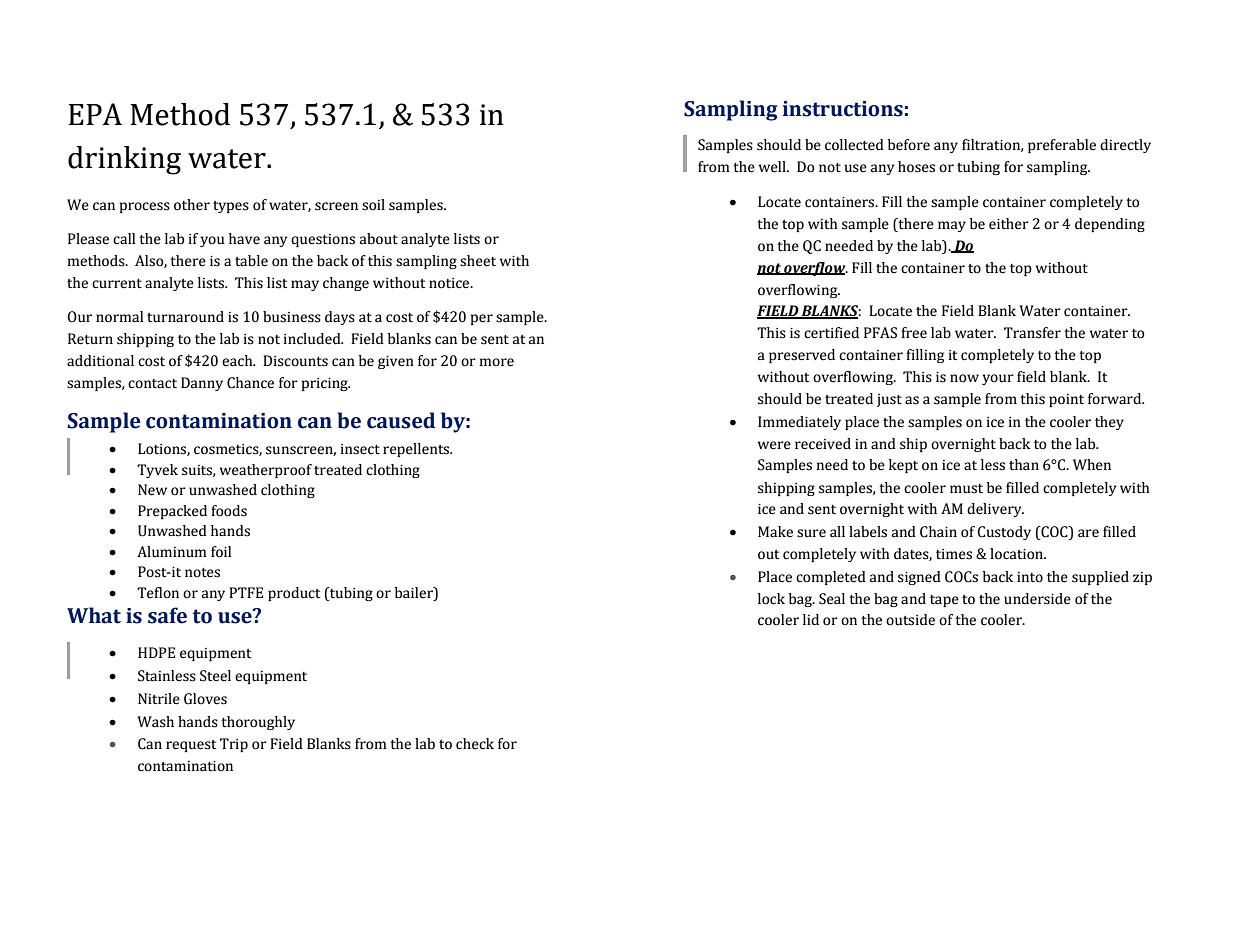 The height and width of the screenshot is (952, 1233). I want to click on drinking, so click(124, 160).
